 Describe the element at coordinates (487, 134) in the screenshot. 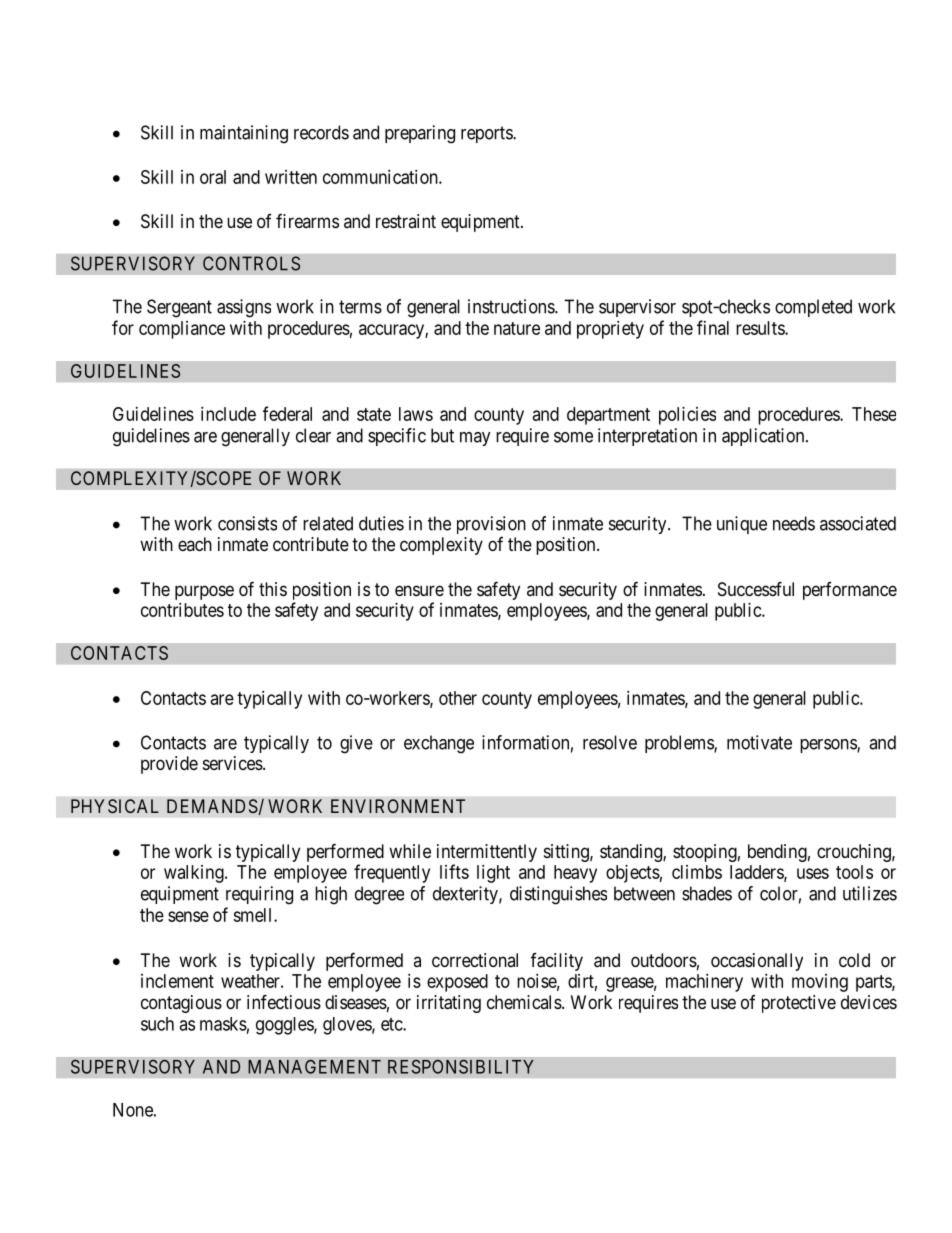

I see `reports` at that location.
